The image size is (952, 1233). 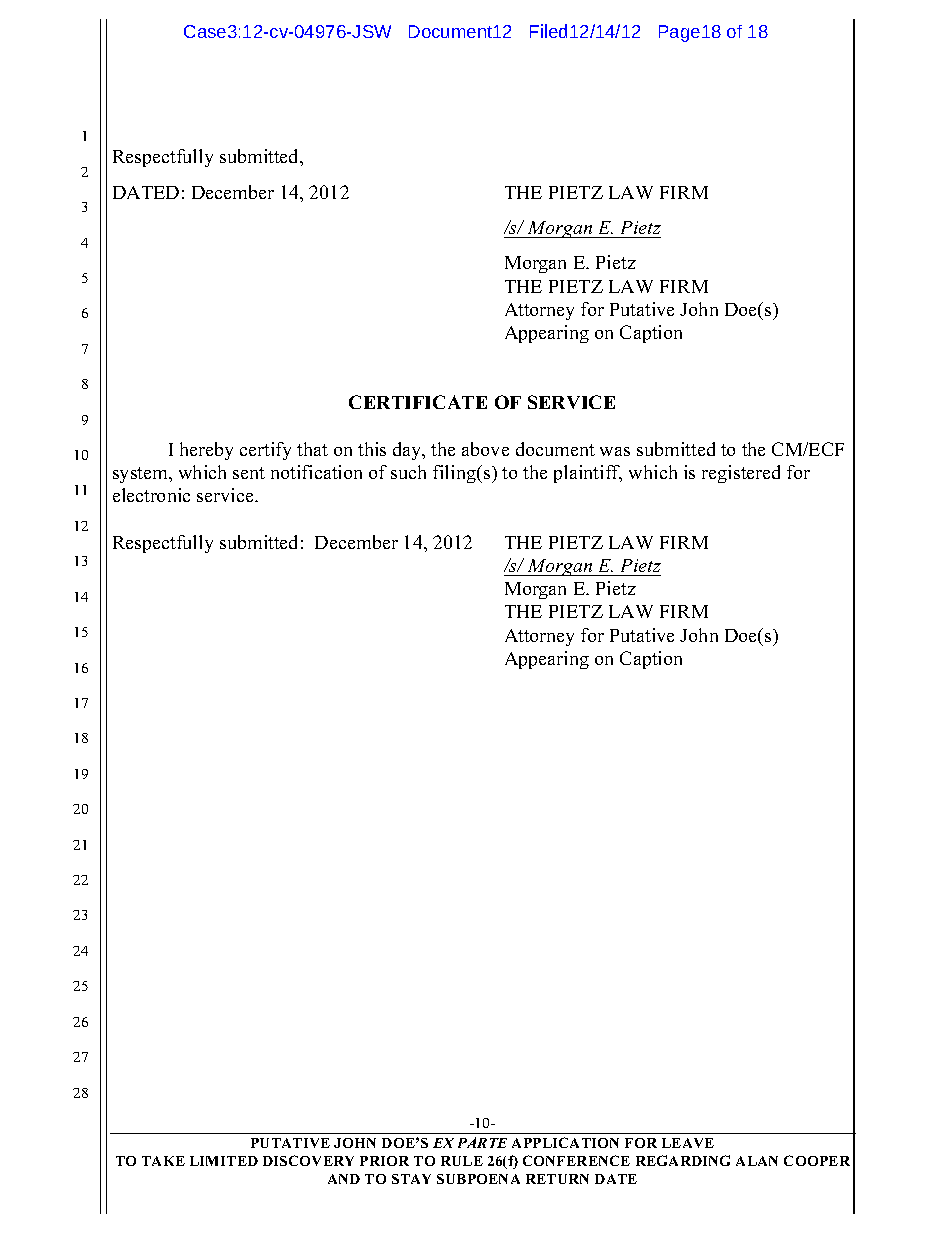 What do you see at coordinates (688, 1143) in the image?
I see `LEAVE` at bounding box center [688, 1143].
